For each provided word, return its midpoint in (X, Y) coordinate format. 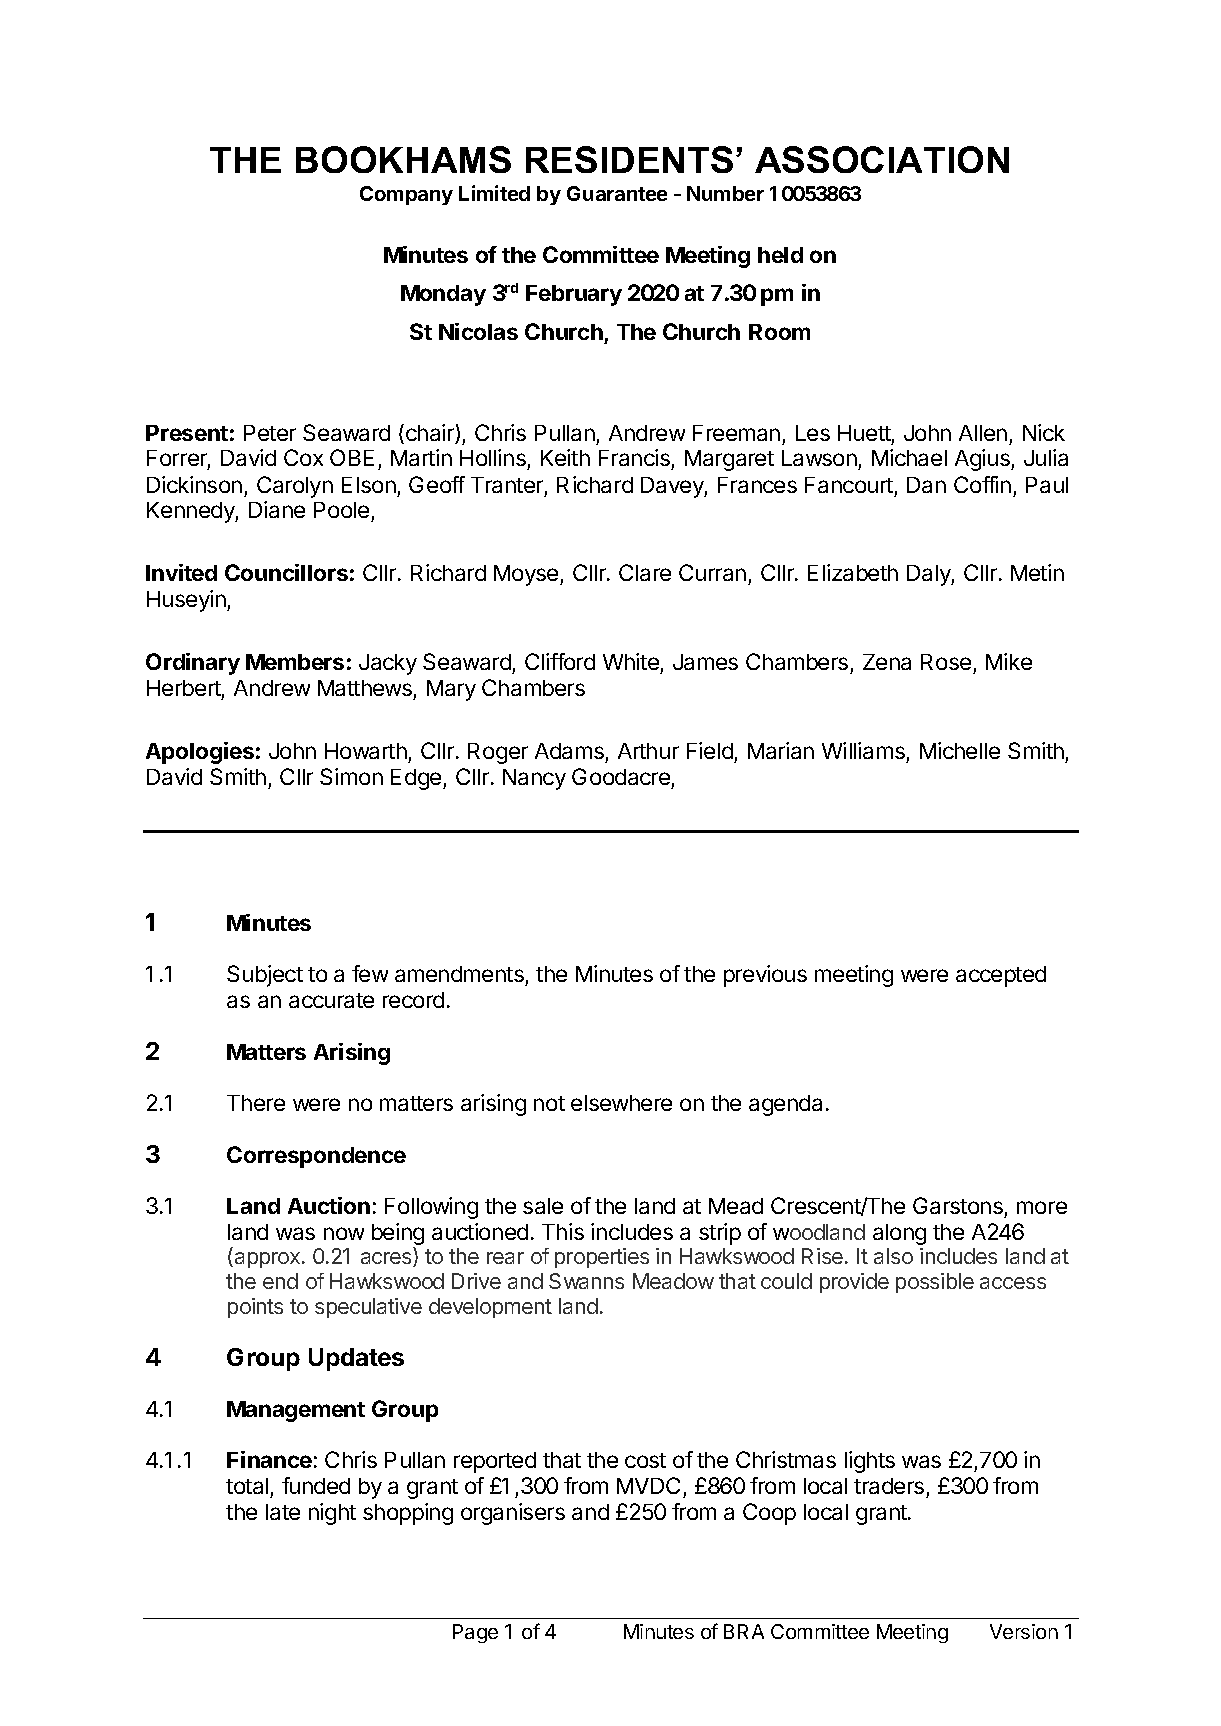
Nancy (534, 779)
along (899, 1234)
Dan (926, 485)
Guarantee (617, 193)
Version (1024, 1631)
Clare (645, 572)
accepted (1001, 976)
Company (406, 195)
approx (267, 1260)
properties (602, 1258)
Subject (265, 976)
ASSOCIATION (882, 159)
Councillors (286, 572)
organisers (513, 1514)
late (283, 1512)
